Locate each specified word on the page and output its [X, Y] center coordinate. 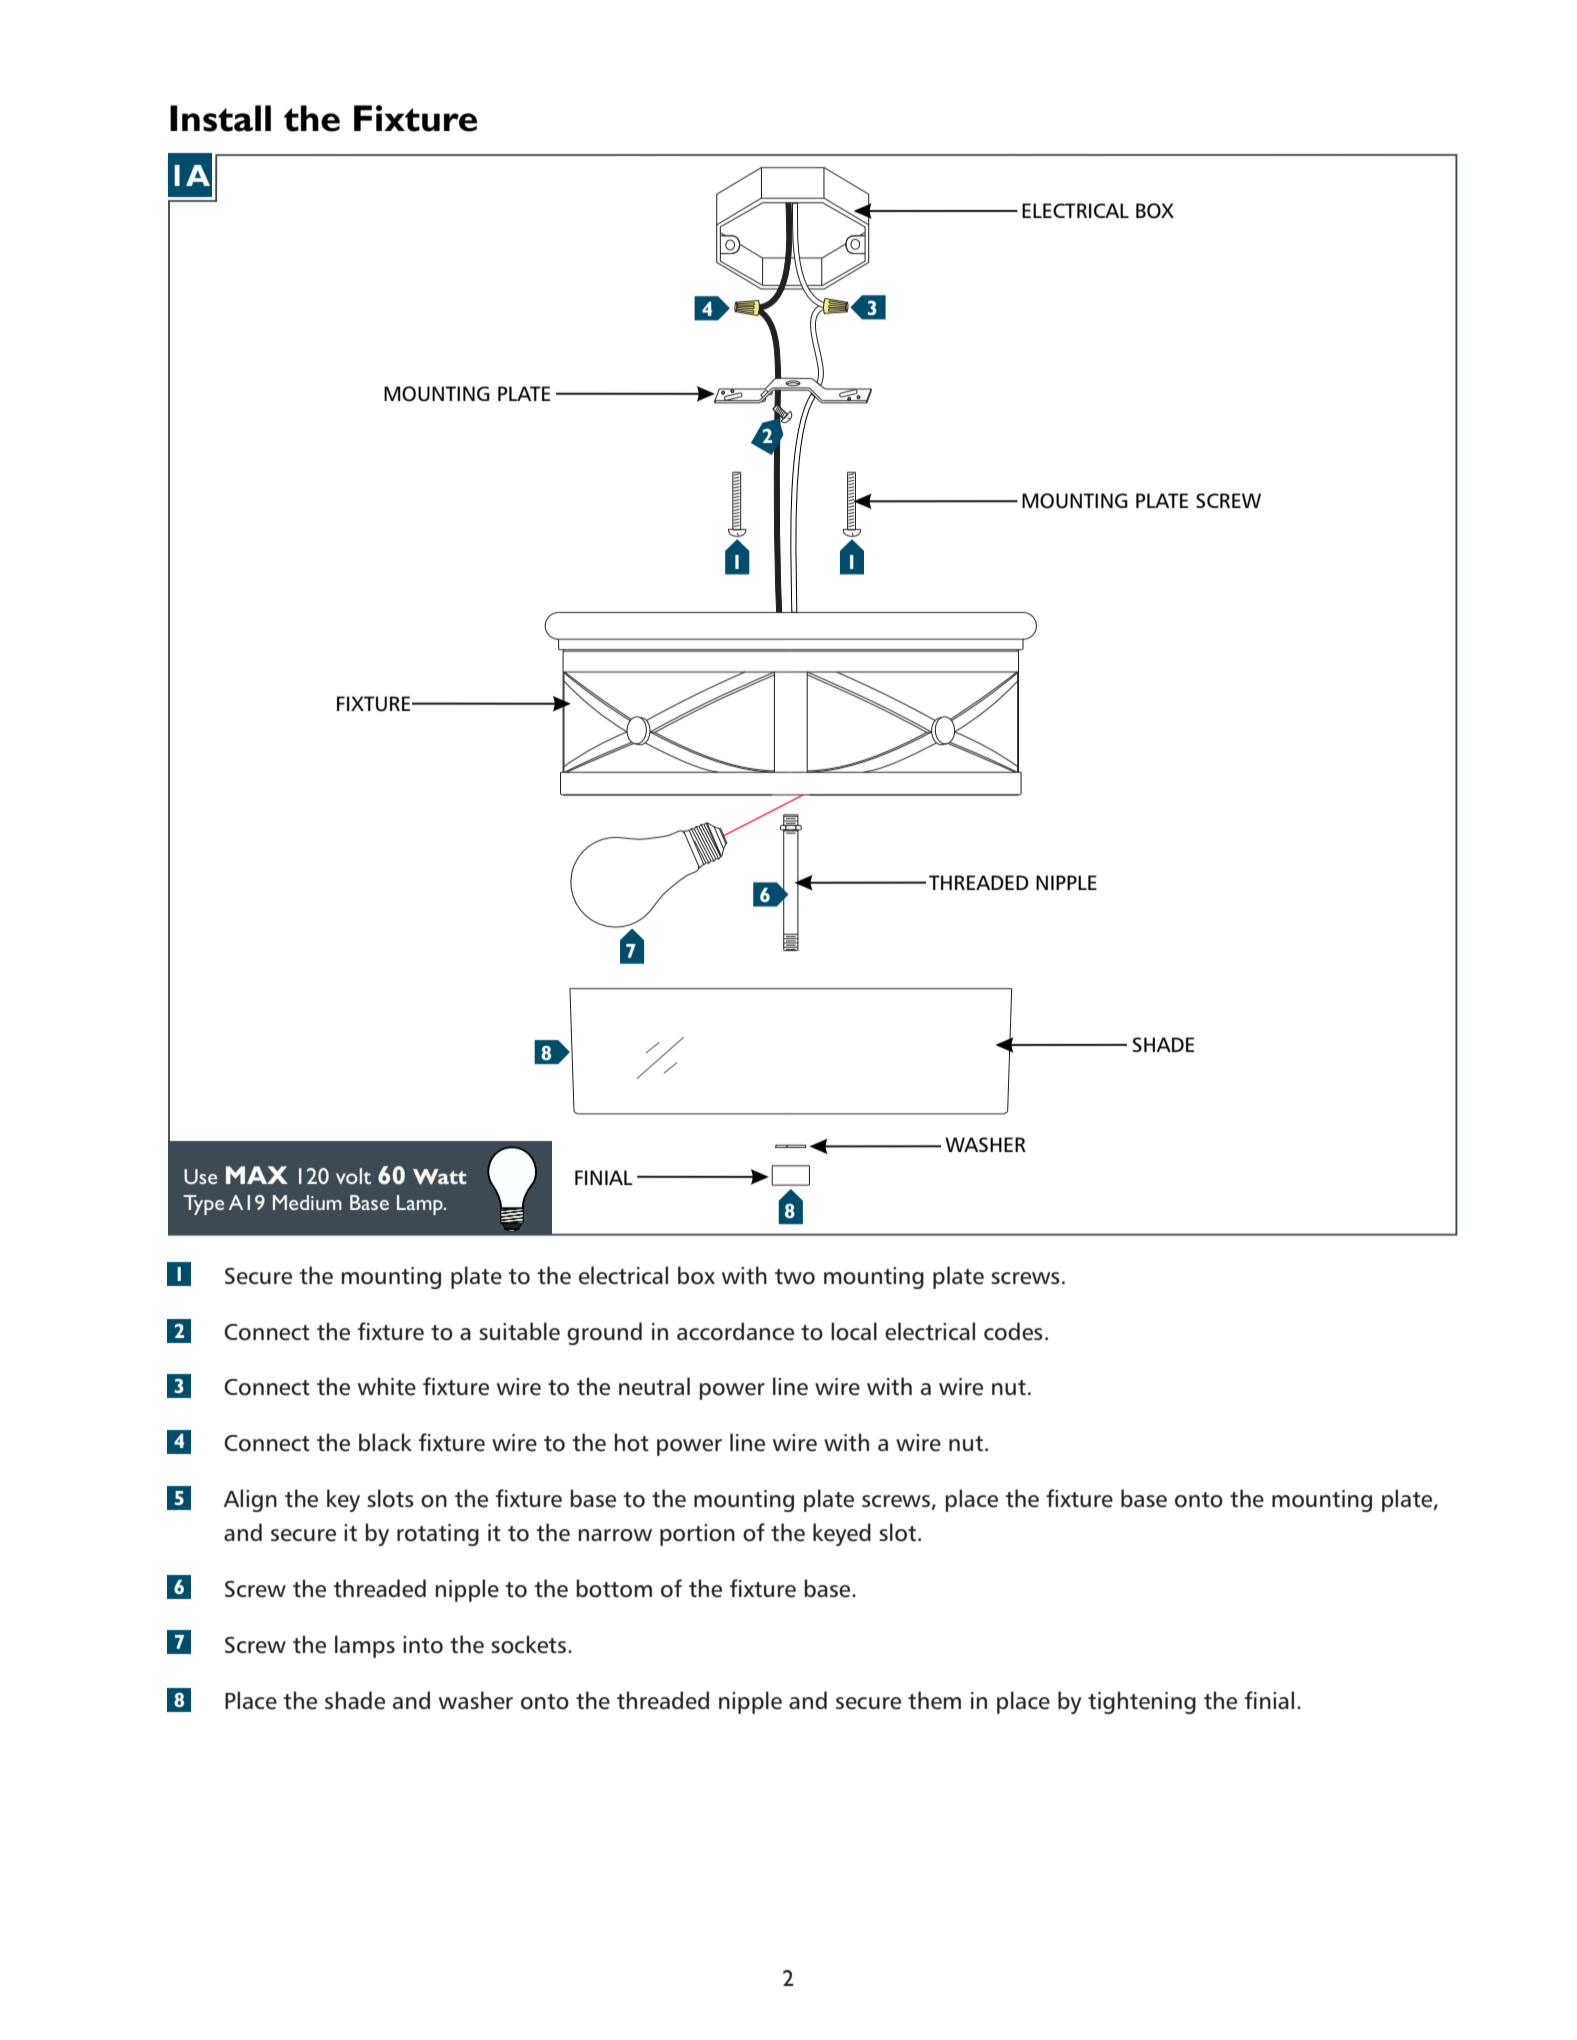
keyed [842, 1534]
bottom [614, 1588]
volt [353, 1176]
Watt [440, 1176]
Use [200, 1176]
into [423, 1645]
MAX [257, 1175]
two [795, 1277]
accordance [735, 1331]
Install [220, 118]
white [387, 1386]
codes [1013, 1331]
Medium [307, 1202]
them [934, 1700]
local [854, 1331]
